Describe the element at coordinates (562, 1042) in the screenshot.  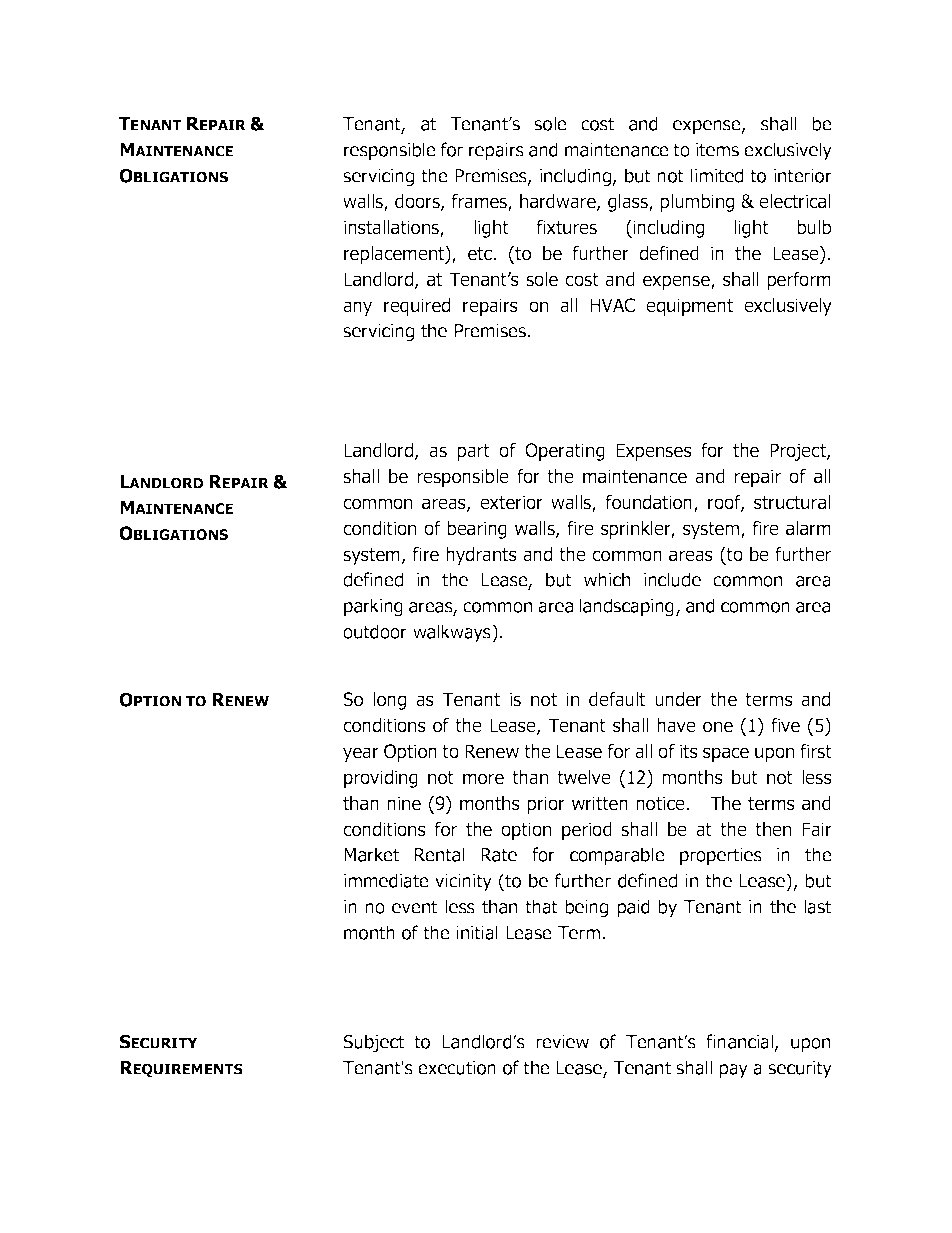
I see `review` at that location.
